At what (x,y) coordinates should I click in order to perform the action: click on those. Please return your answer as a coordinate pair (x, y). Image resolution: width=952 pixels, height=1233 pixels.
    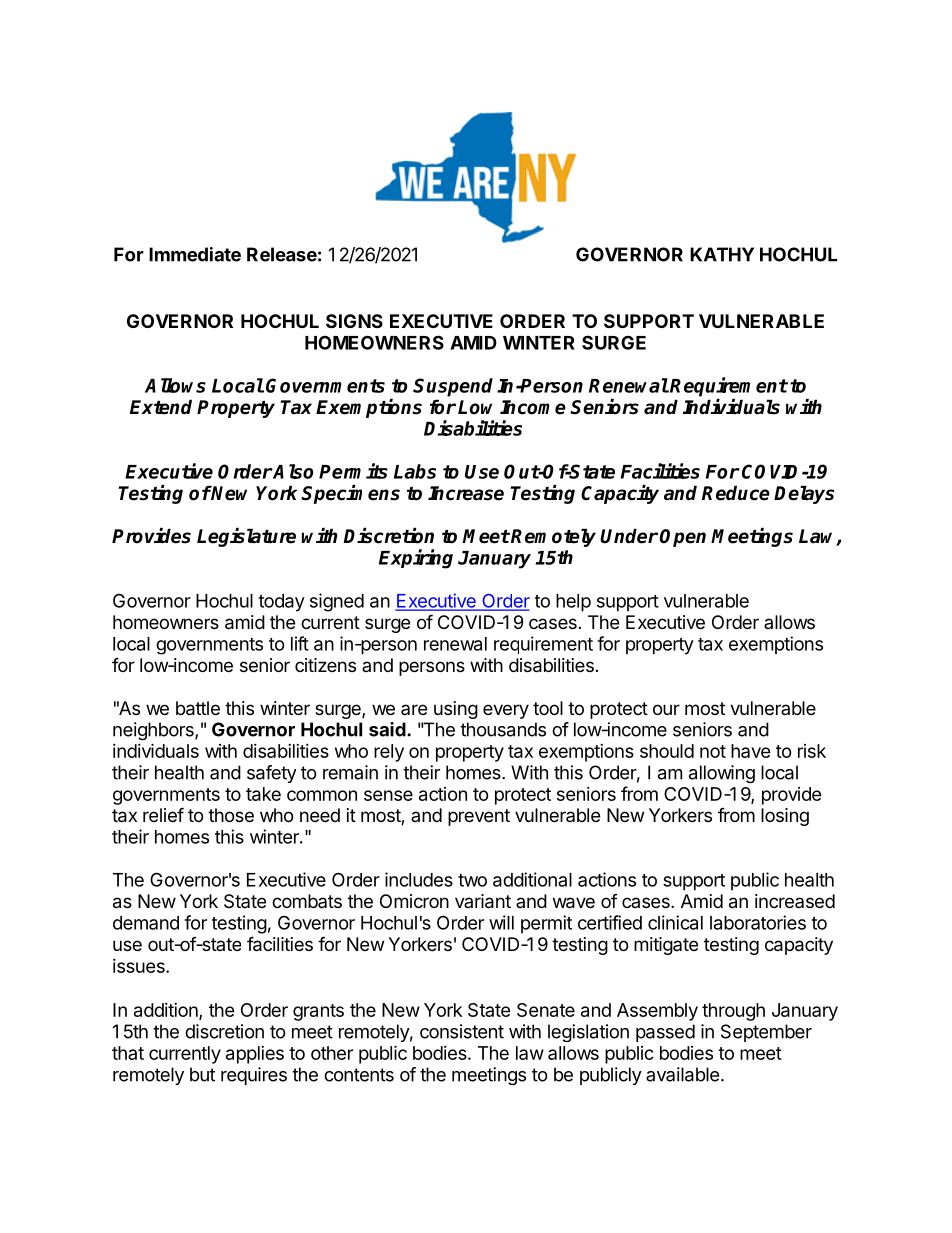
    Looking at the image, I should click on (231, 815).
